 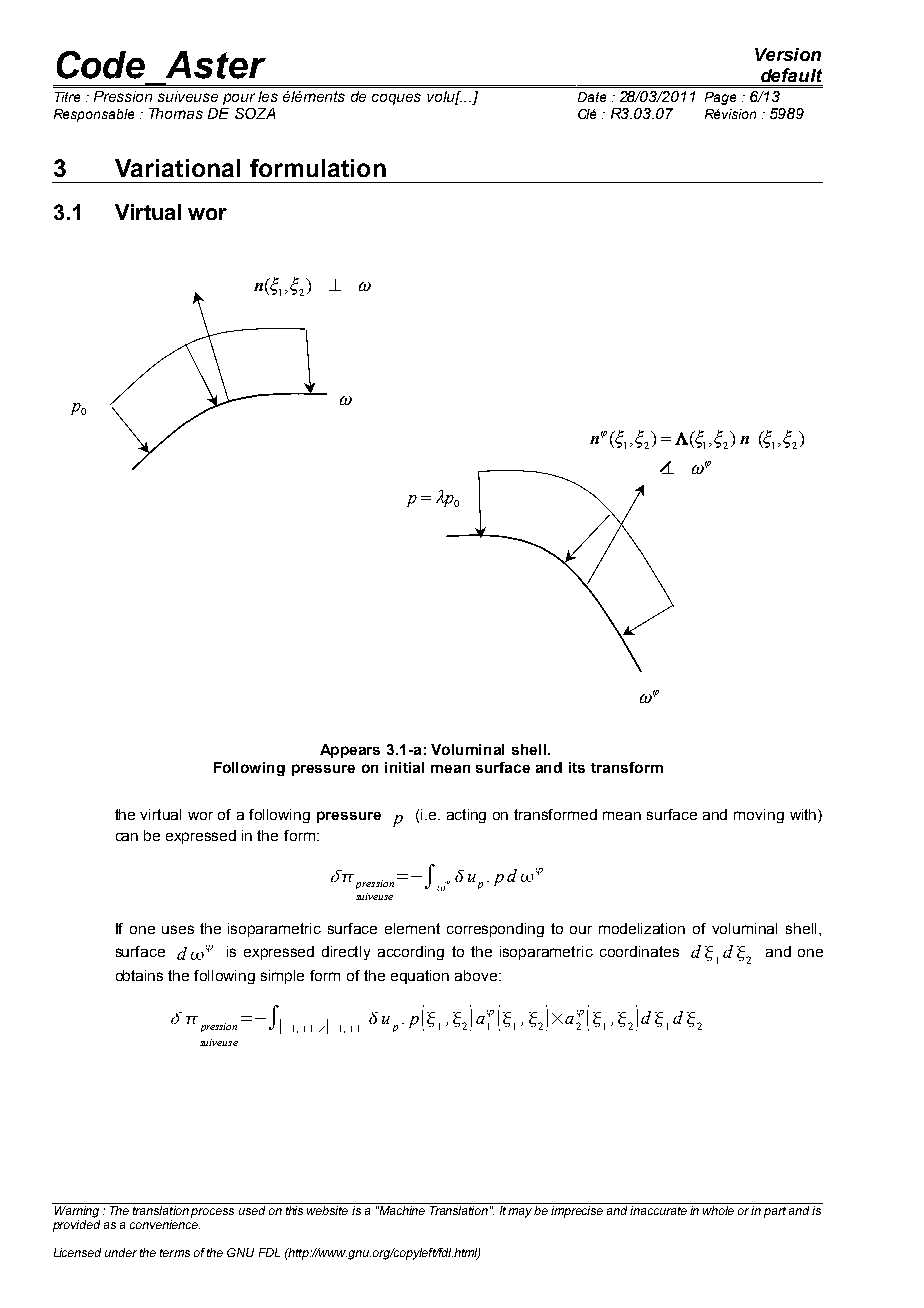 I want to click on initial, so click(x=404, y=767).
